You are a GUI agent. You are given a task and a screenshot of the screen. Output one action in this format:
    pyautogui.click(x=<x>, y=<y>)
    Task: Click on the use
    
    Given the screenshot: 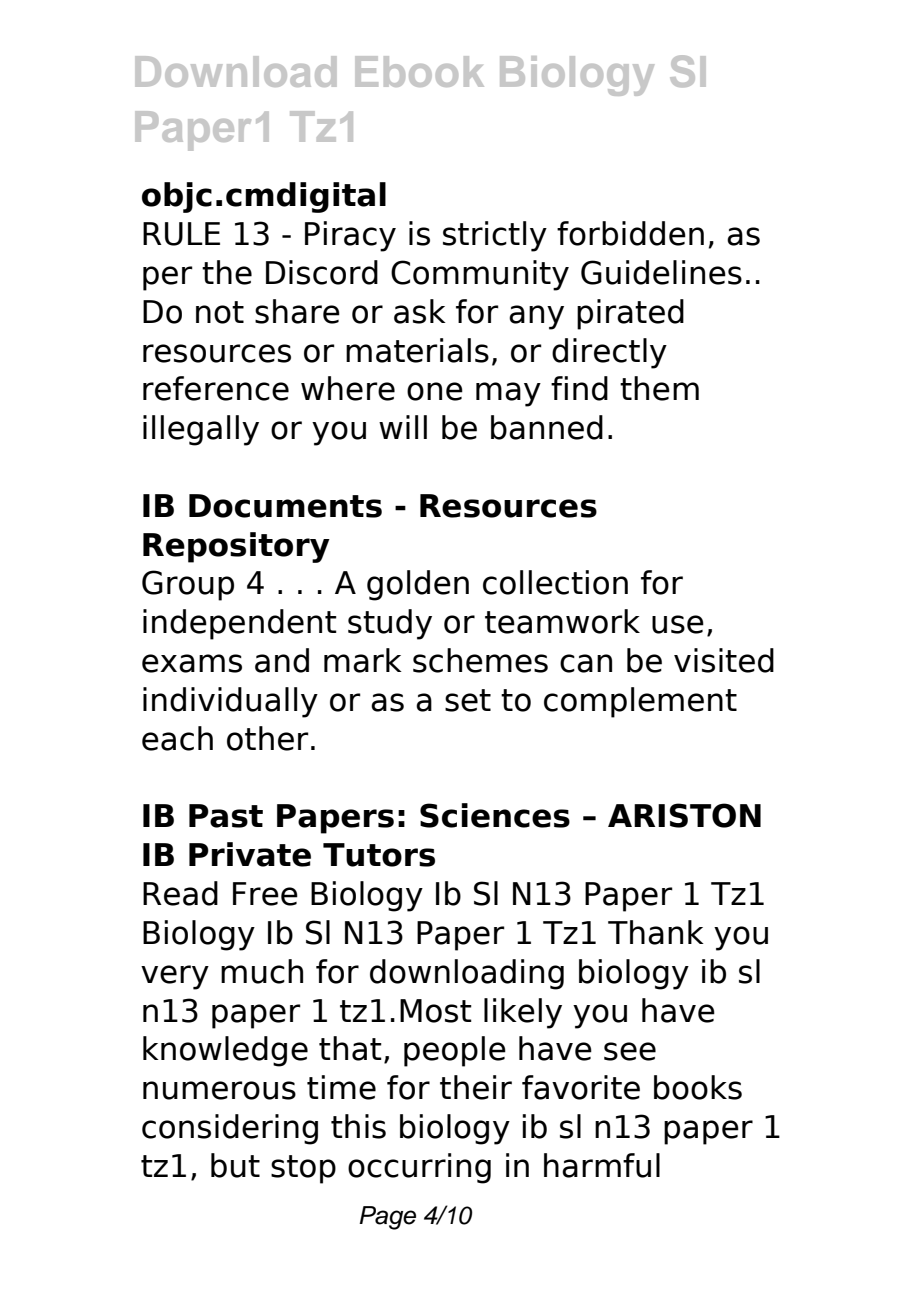 What is the action you would take?
    pyautogui.click(x=678, y=624)
